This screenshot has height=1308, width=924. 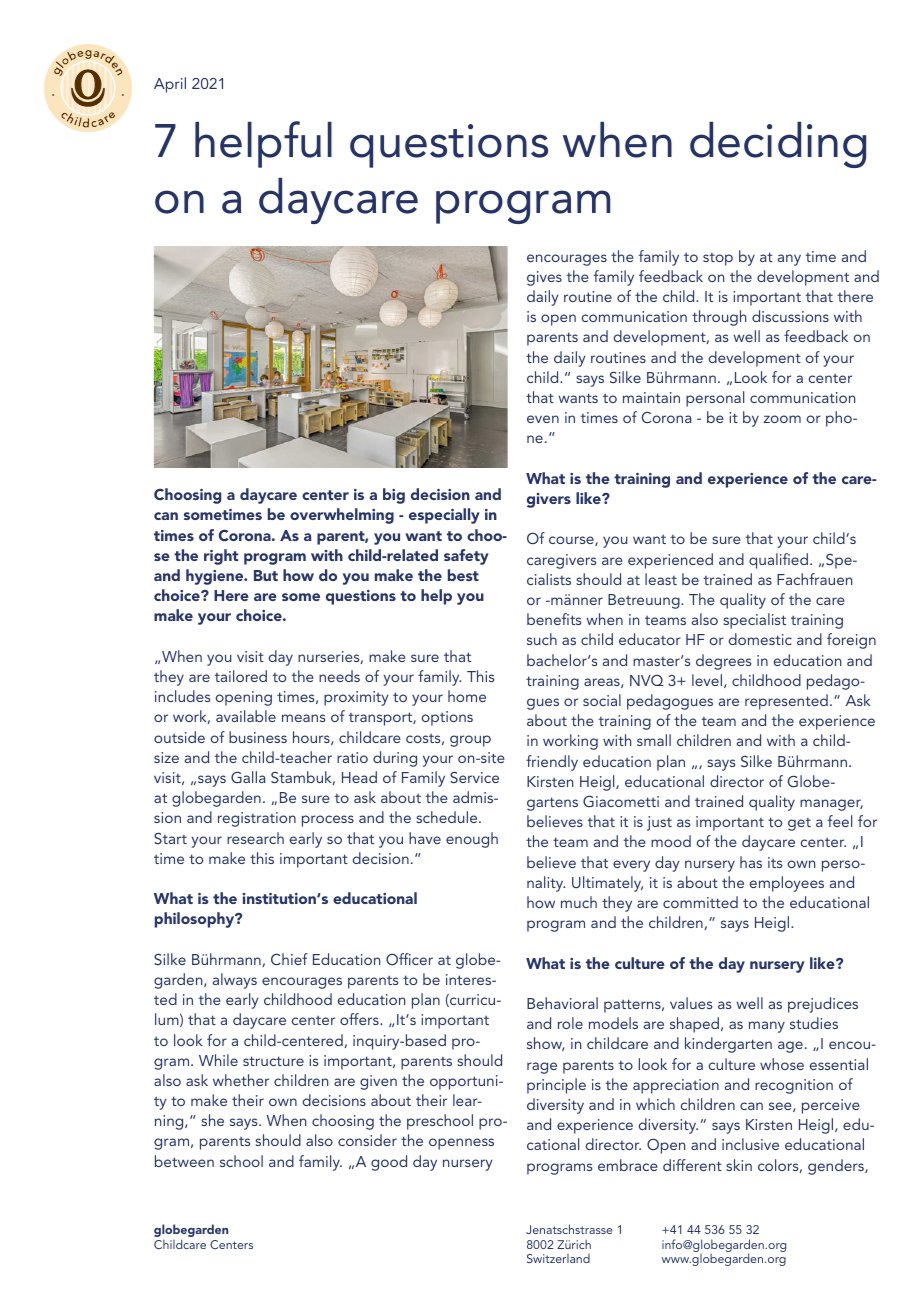 What do you see at coordinates (544, 278) in the screenshot?
I see `gives` at bounding box center [544, 278].
